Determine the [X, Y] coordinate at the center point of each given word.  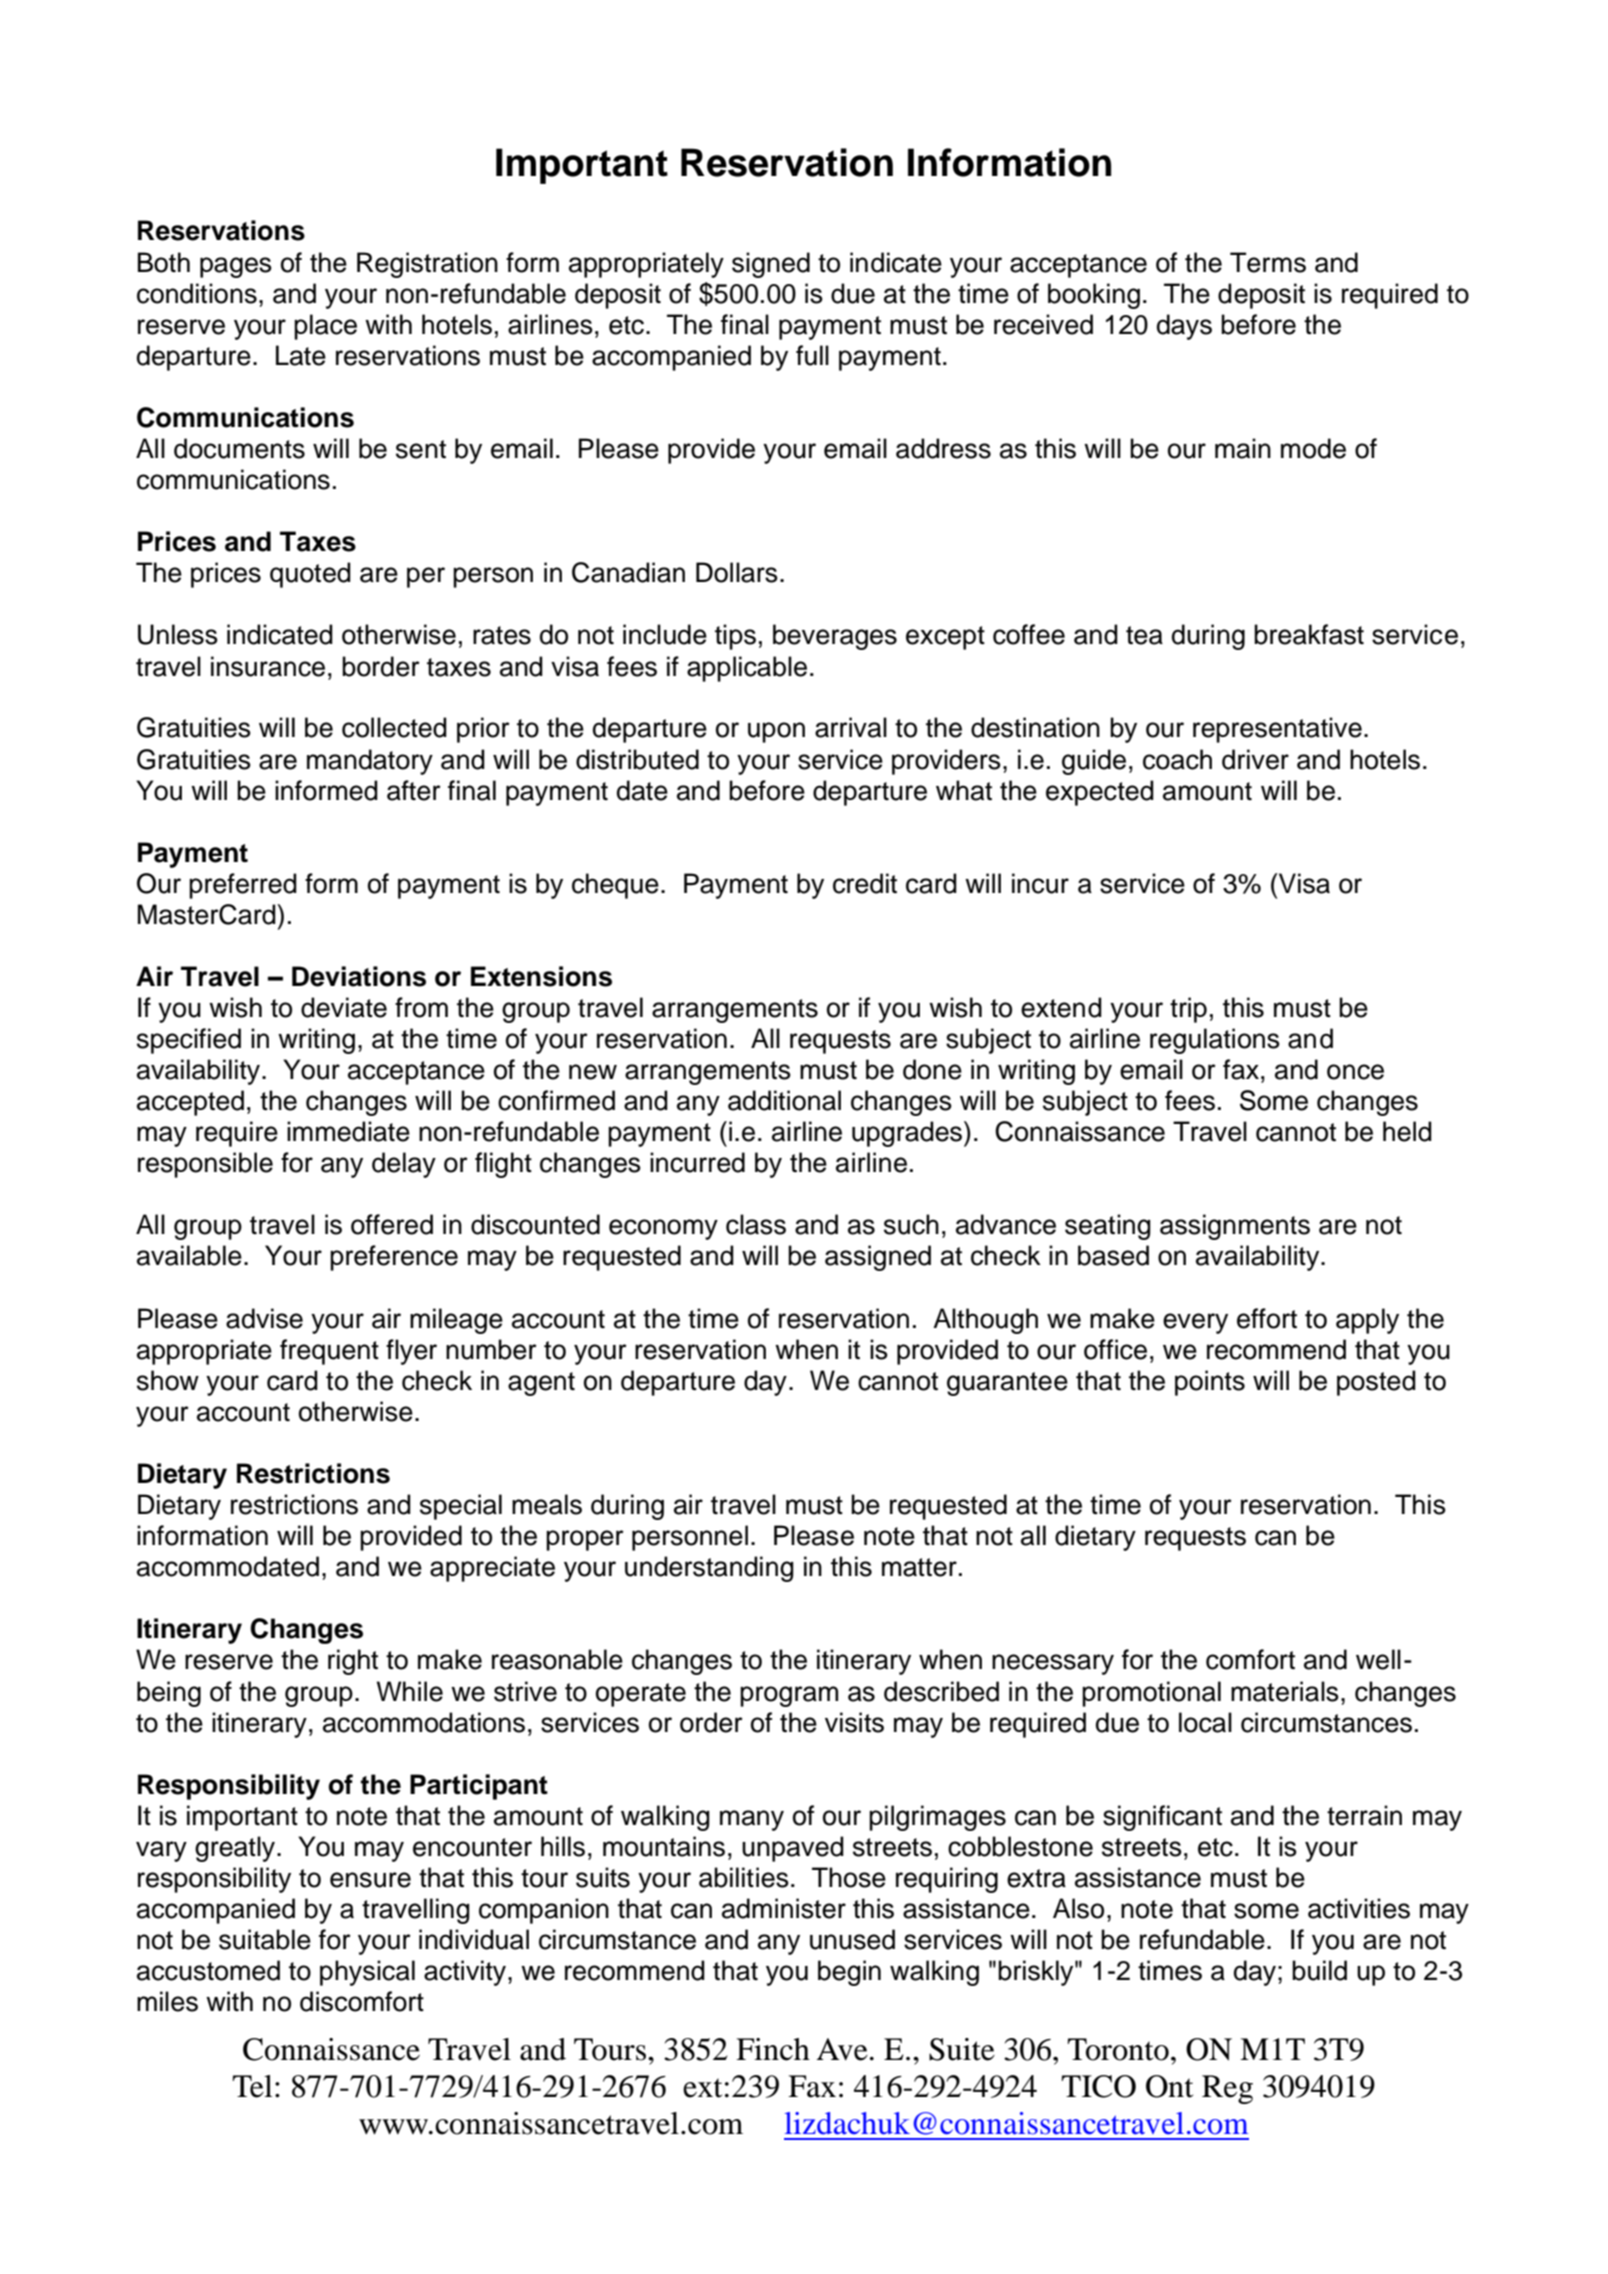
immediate [348, 1131]
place [325, 327]
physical [367, 1973]
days [1184, 327]
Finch [773, 2049]
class [756, 1224]
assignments [1235, 1227]
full [812, 355]
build [1319, 1970]
